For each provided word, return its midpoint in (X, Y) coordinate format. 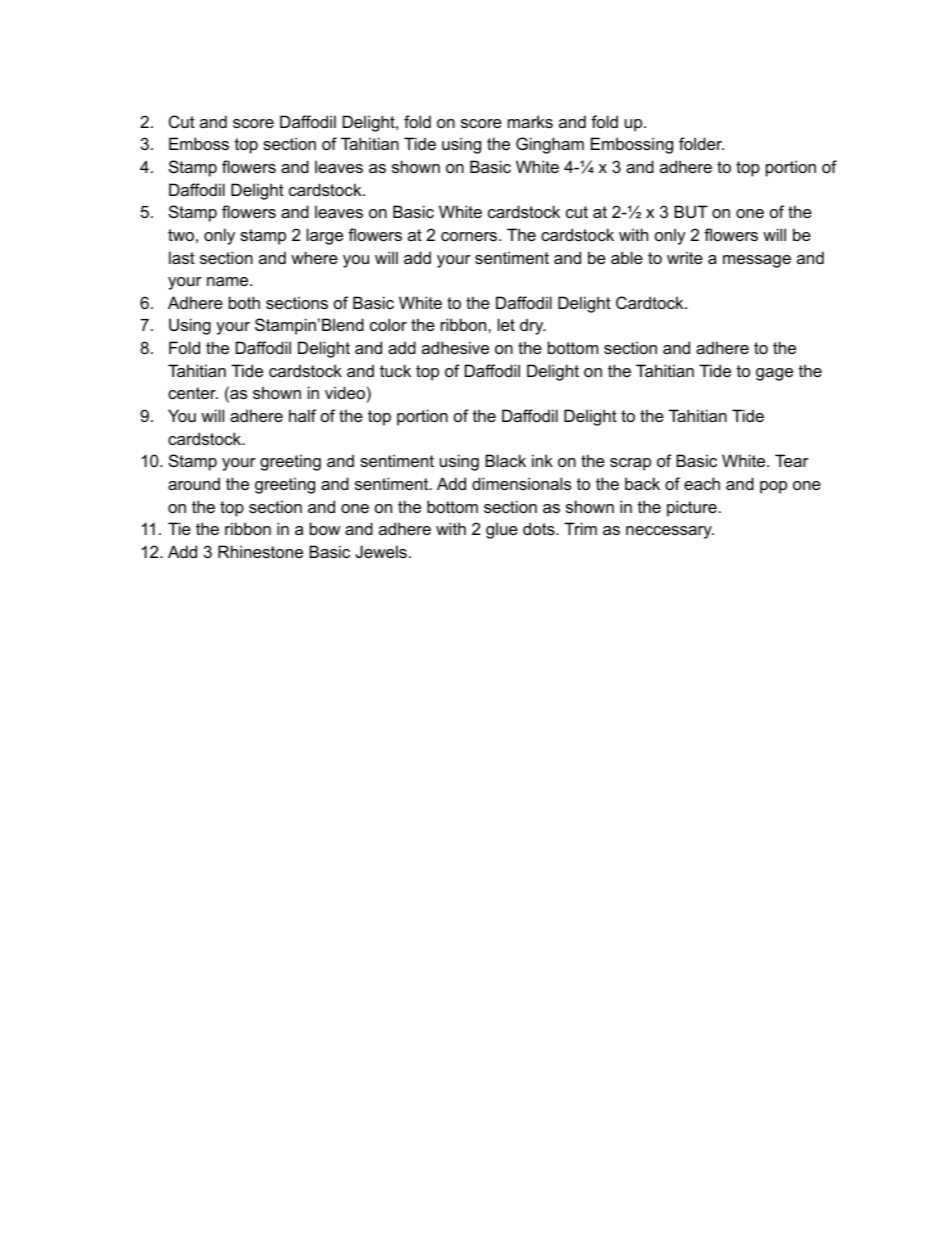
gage (774, 374)
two (181, 235)
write (685, 257)
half (302, 415)
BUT (691, 211)
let (506, 324)
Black (505, 460)
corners (470, 236)
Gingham (550, 145)
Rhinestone (260, 551)
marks (530, 121)
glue (502, 530)
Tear (792, 460)
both (244, 302)
